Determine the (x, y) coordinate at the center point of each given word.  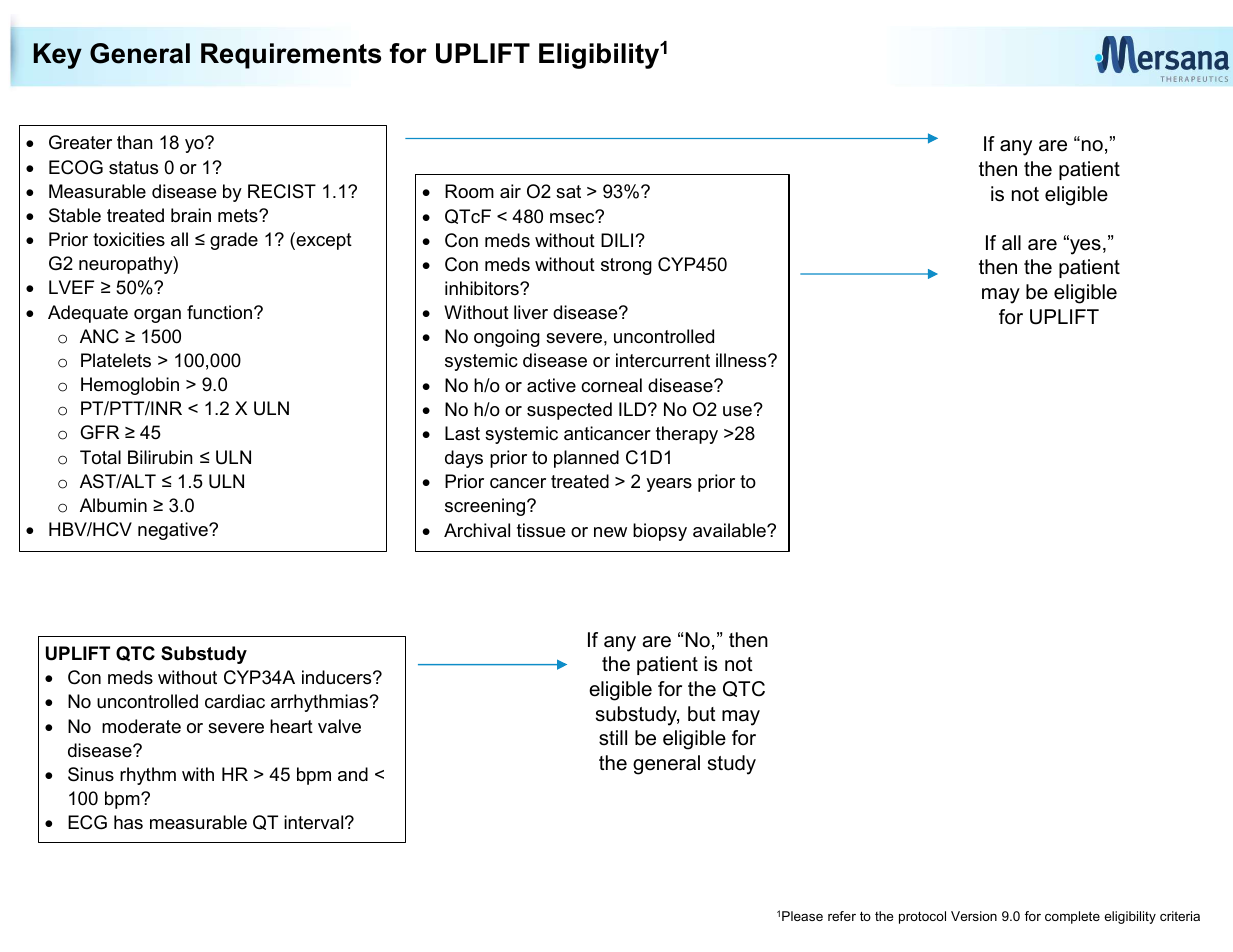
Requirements (291, 56)
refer (842, 916)
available (730, 530)
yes (1084, 246)
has (128, 822)
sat (568, 191)
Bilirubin (160, 457)
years (669, 485)
